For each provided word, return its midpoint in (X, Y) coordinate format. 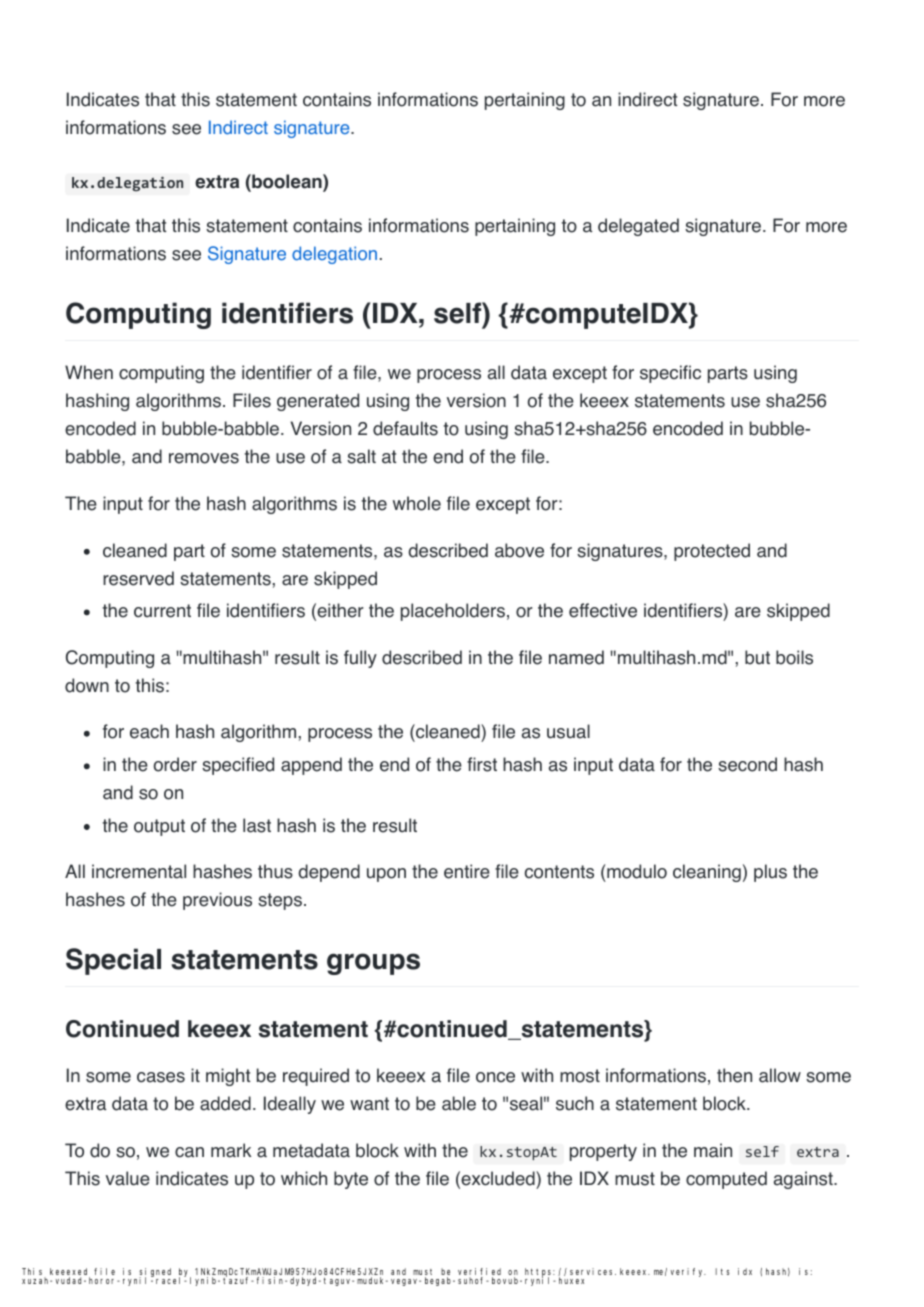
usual (568, 731)
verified (479, 1273)
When (89, 372)
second (747, 764)
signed (155, 1273)
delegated (638, 227)
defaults (405, 428)
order (175, 764)
